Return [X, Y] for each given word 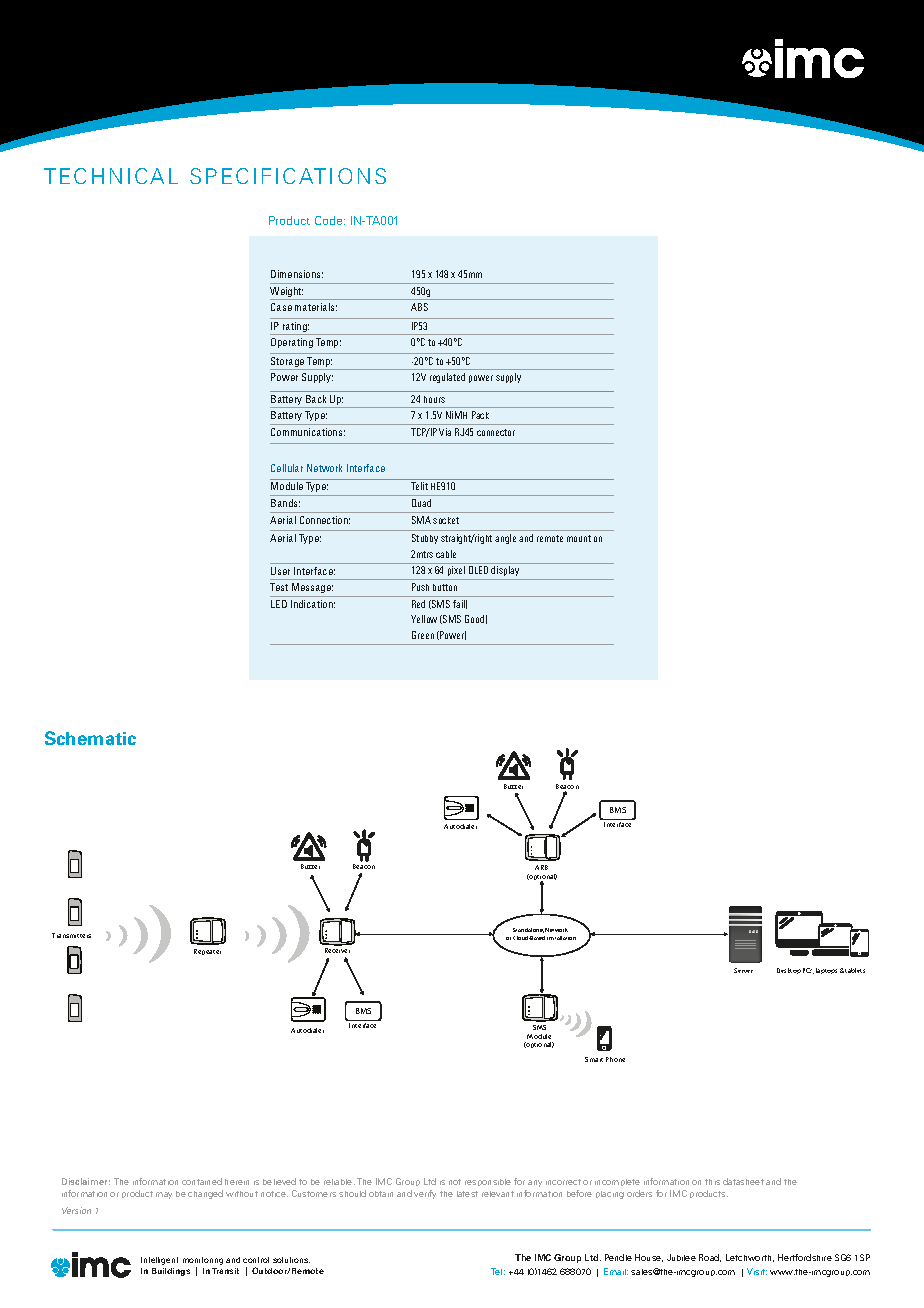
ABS [419, 307]
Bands [285, 503]
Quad [421, 503]
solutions [291, 1260]
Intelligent [159, 1261]
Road [710, 1258]
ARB [541, 867]
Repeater [207, 952]
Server [743, 970]
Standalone [528, 930]
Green [423, 635]
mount [579, 538]
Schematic [90, 738]
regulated [447, 378]
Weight [287, 293]
